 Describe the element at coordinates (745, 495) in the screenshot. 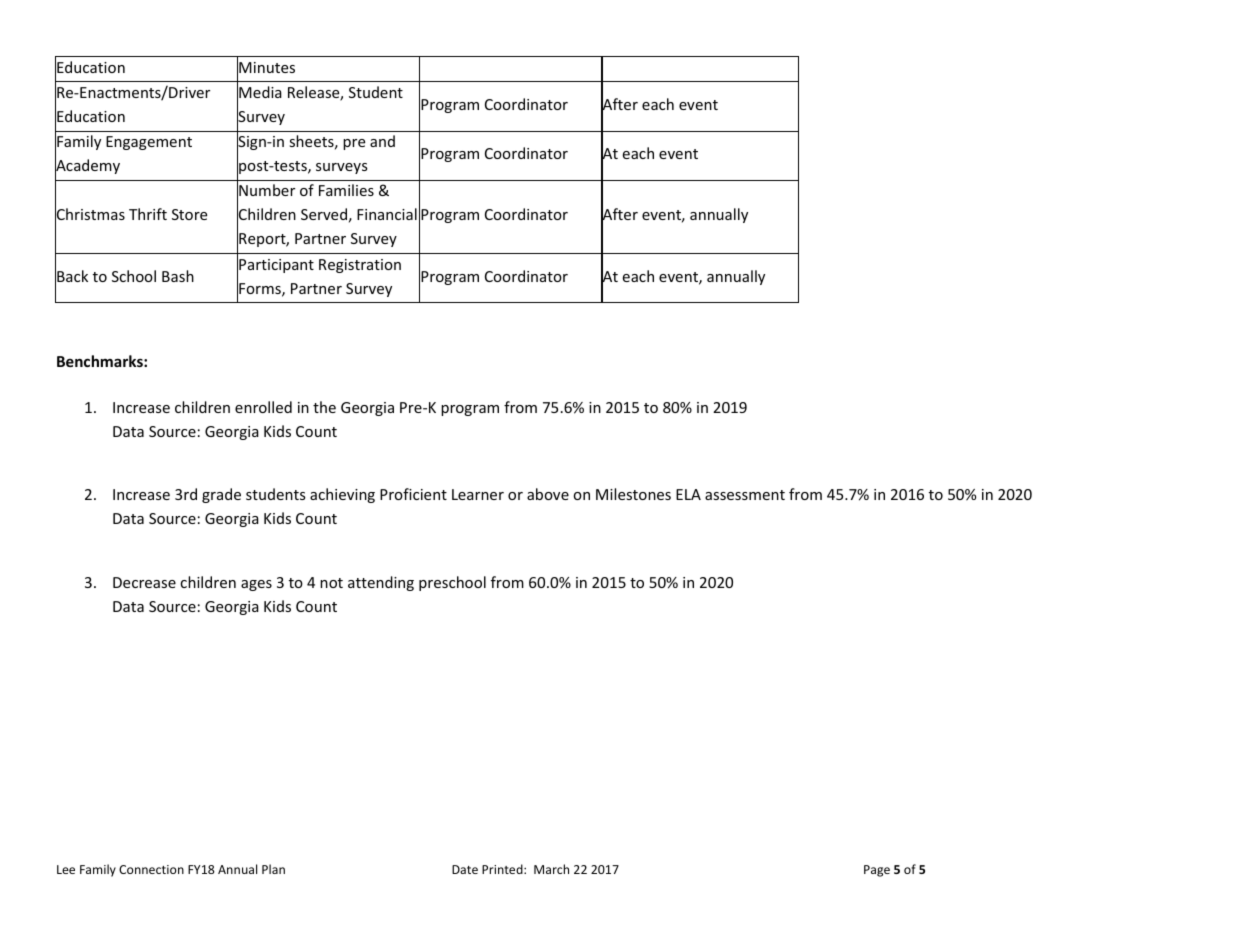

I see `assessment` at that location.
